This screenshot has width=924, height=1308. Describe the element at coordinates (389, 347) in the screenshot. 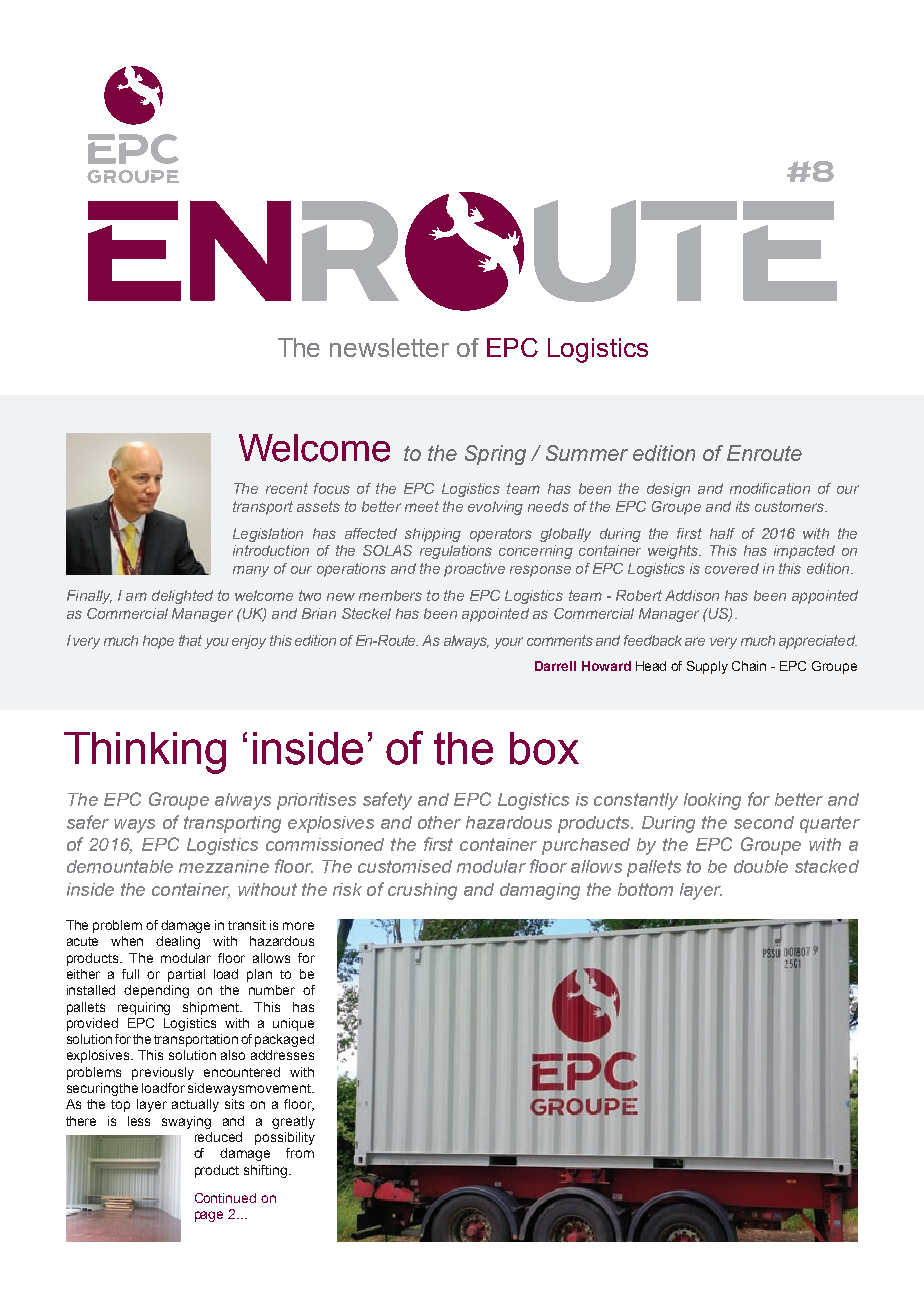

I see `newsletter` at that location.
